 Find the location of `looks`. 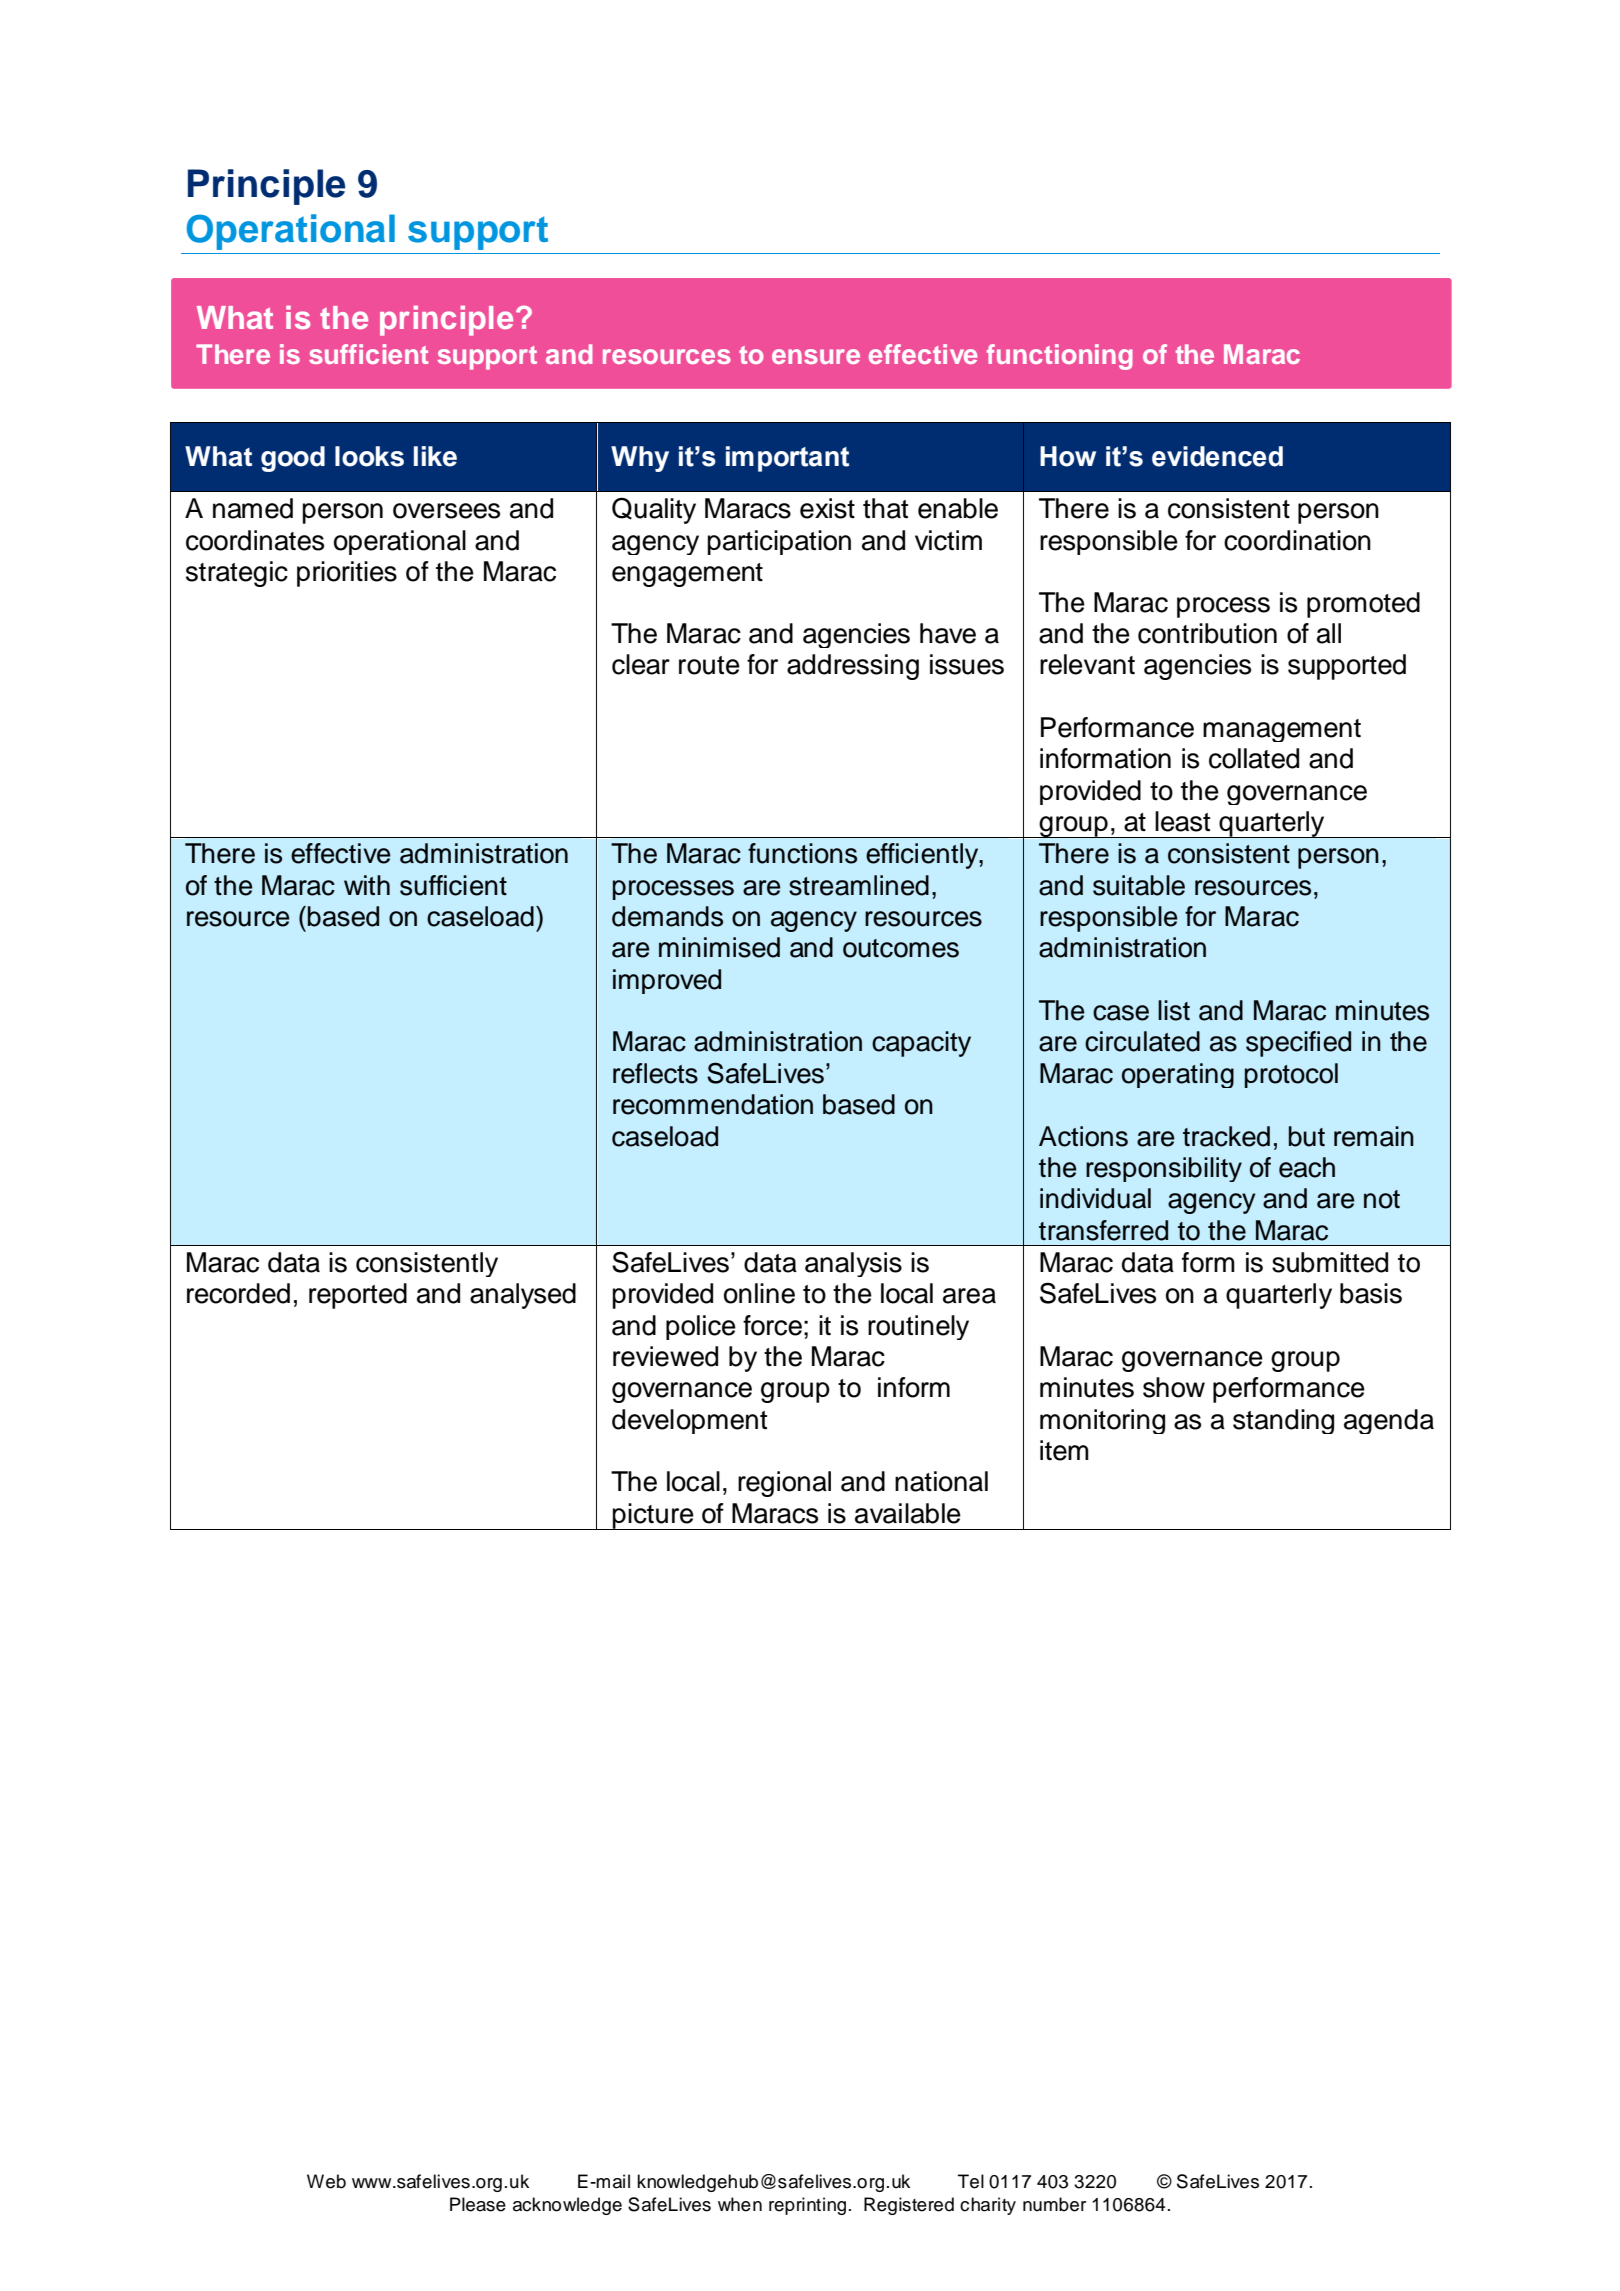

looks is located at coordinates (369, 456).
